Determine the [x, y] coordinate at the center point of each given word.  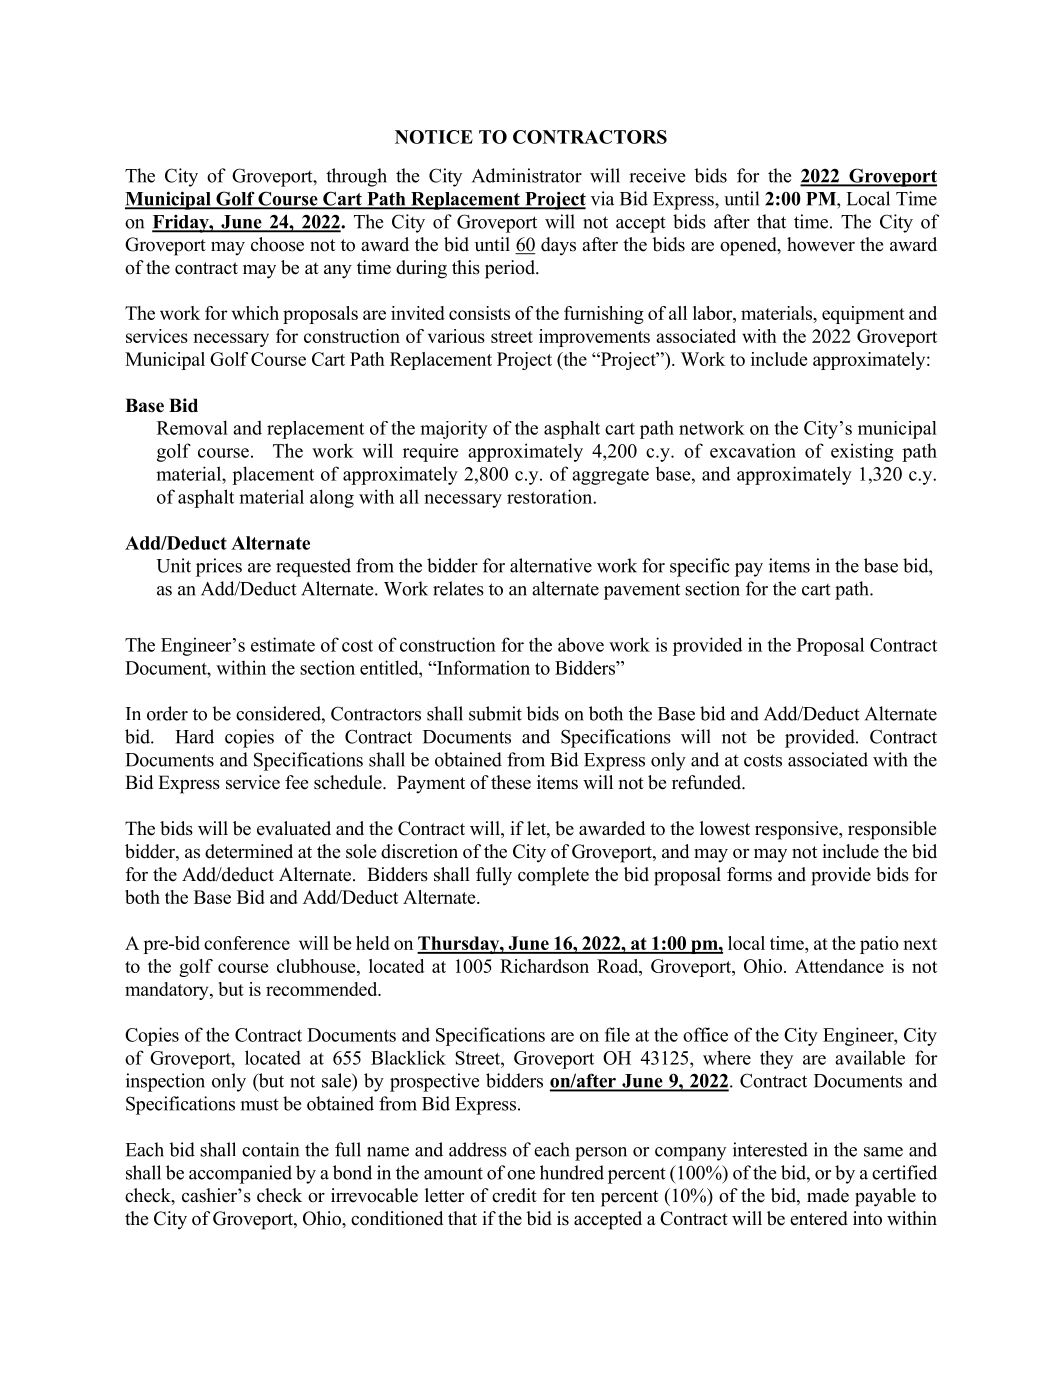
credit [514, 1195]
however [821, 244]
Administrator [527, 175]
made [828, 1195]
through [356, 177]
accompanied [240, 1174]
